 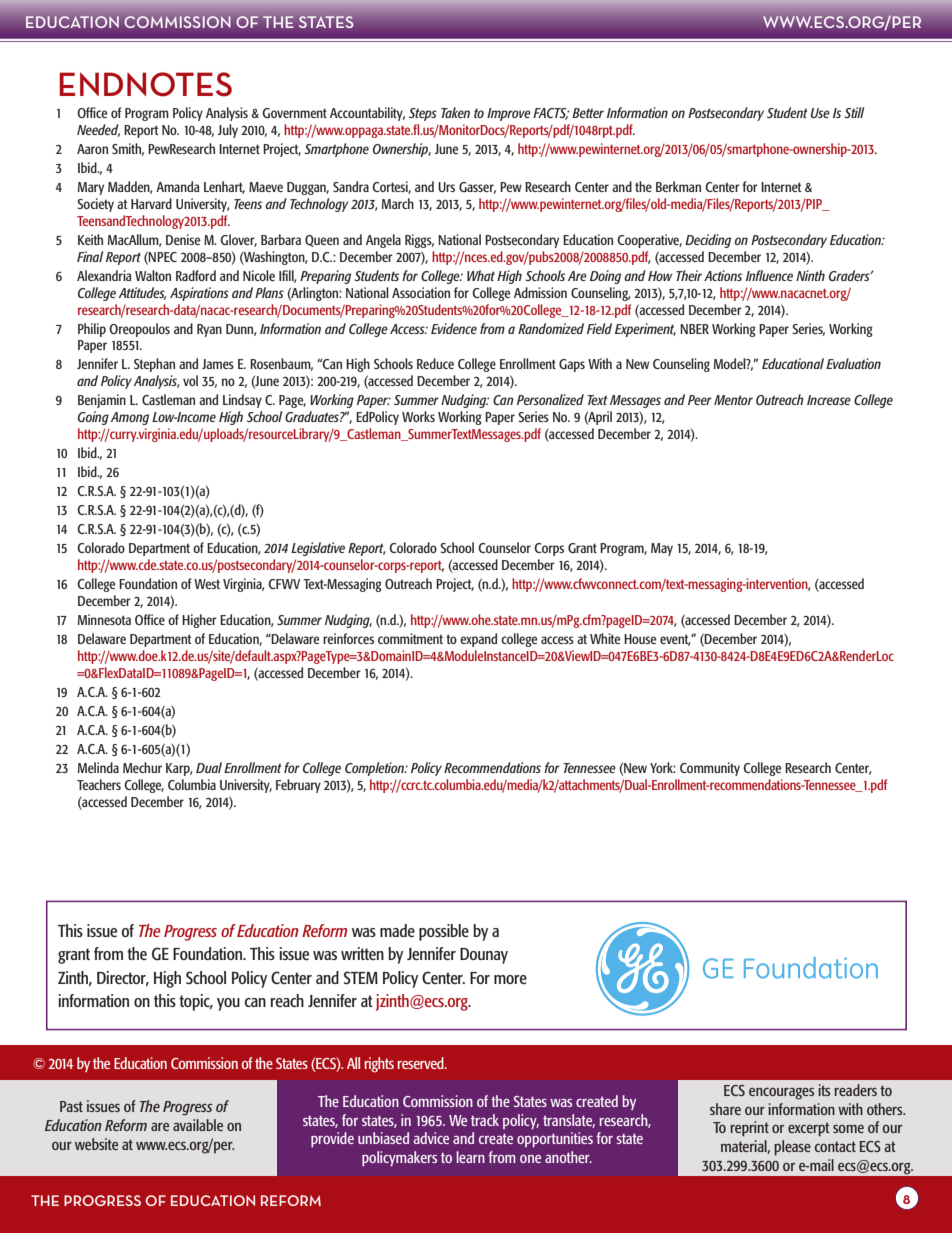 I want to click on Community, so click(x=710, y=769).
